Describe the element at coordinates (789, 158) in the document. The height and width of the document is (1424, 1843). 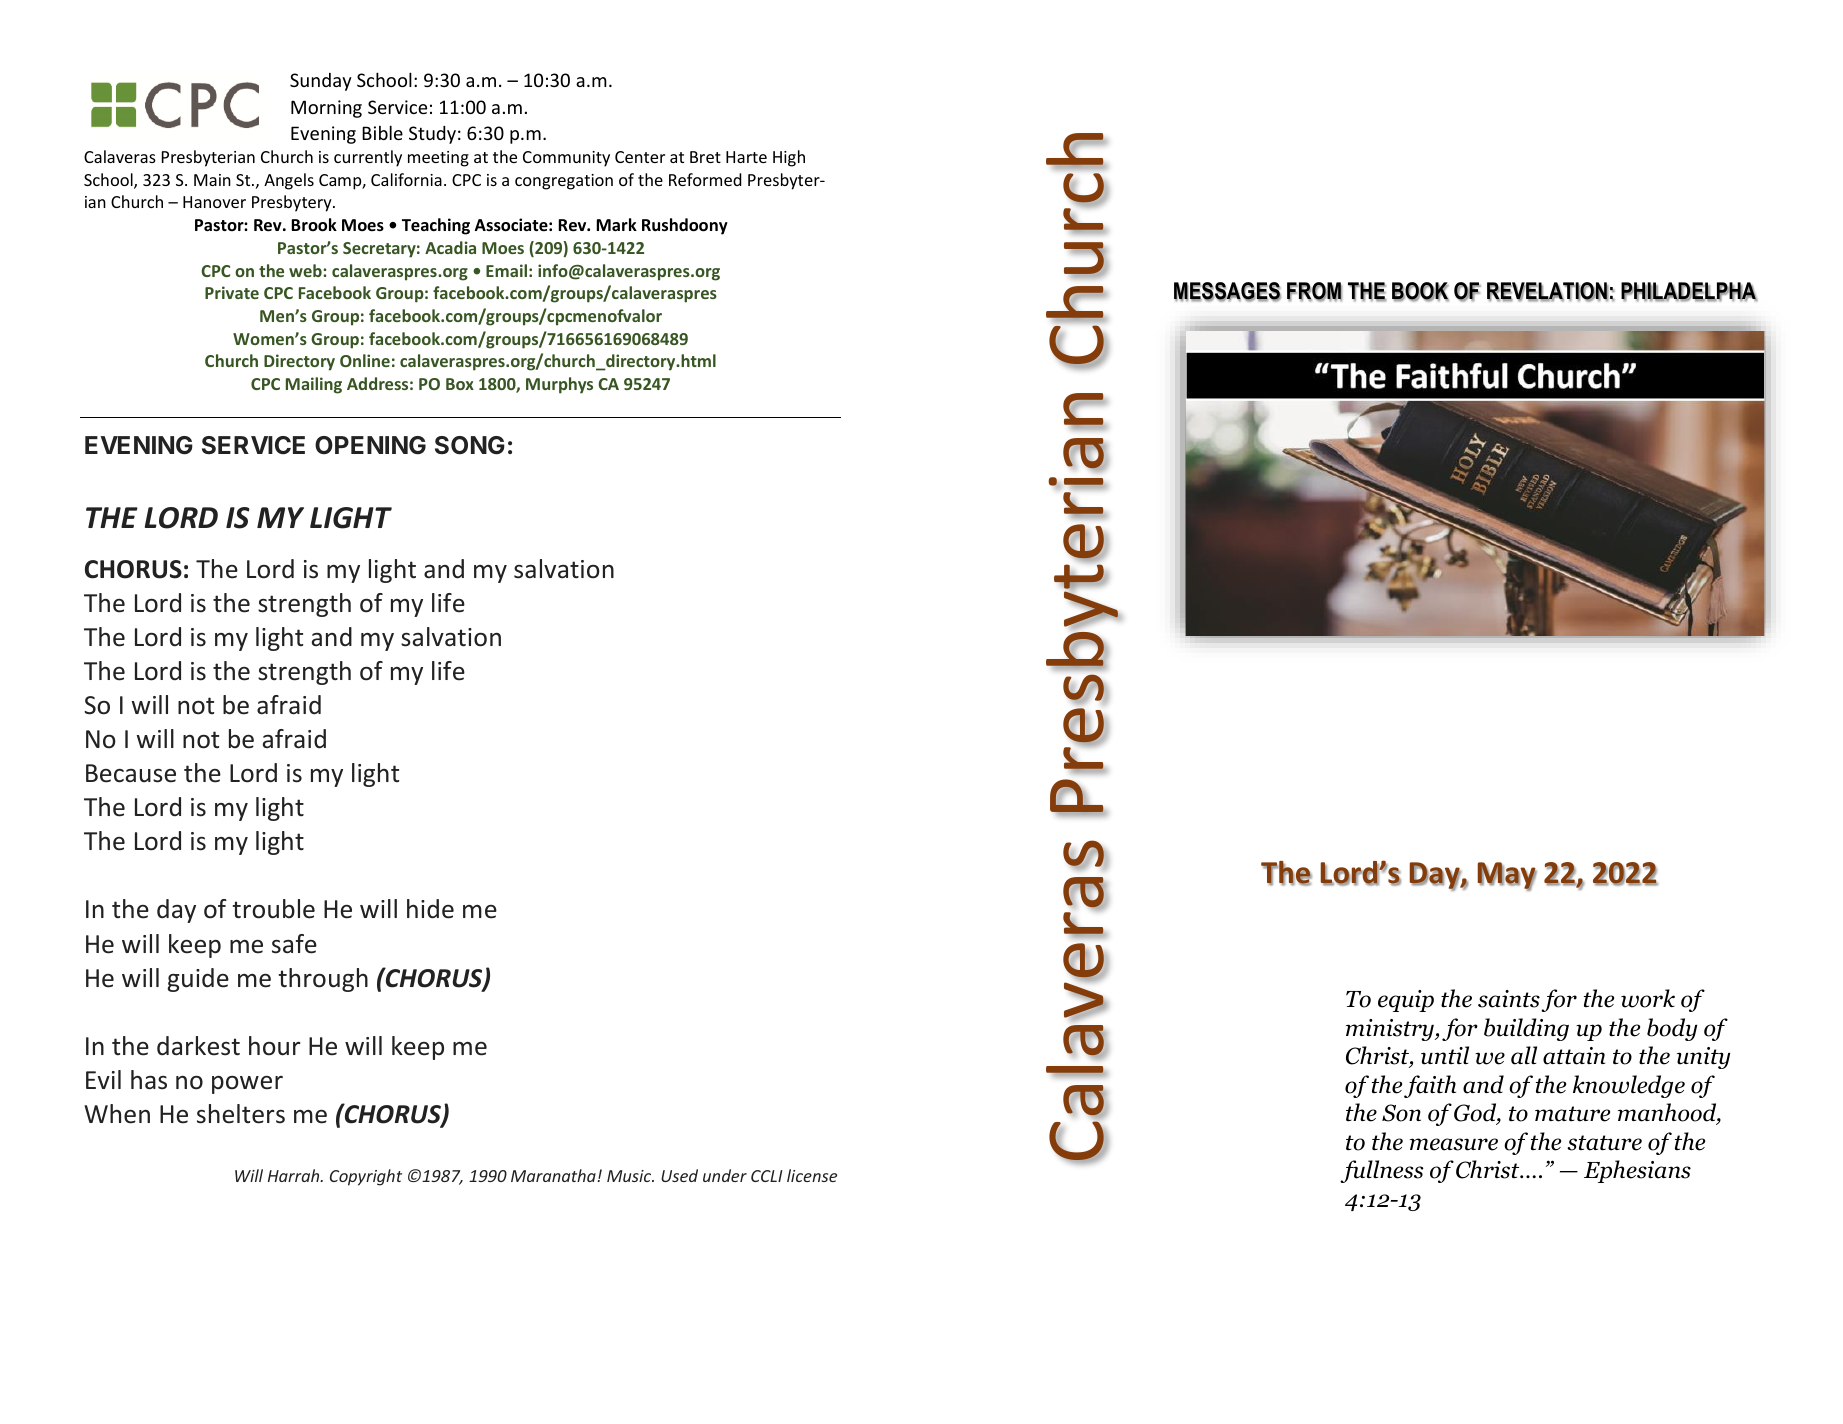
I see `High` at that location.
